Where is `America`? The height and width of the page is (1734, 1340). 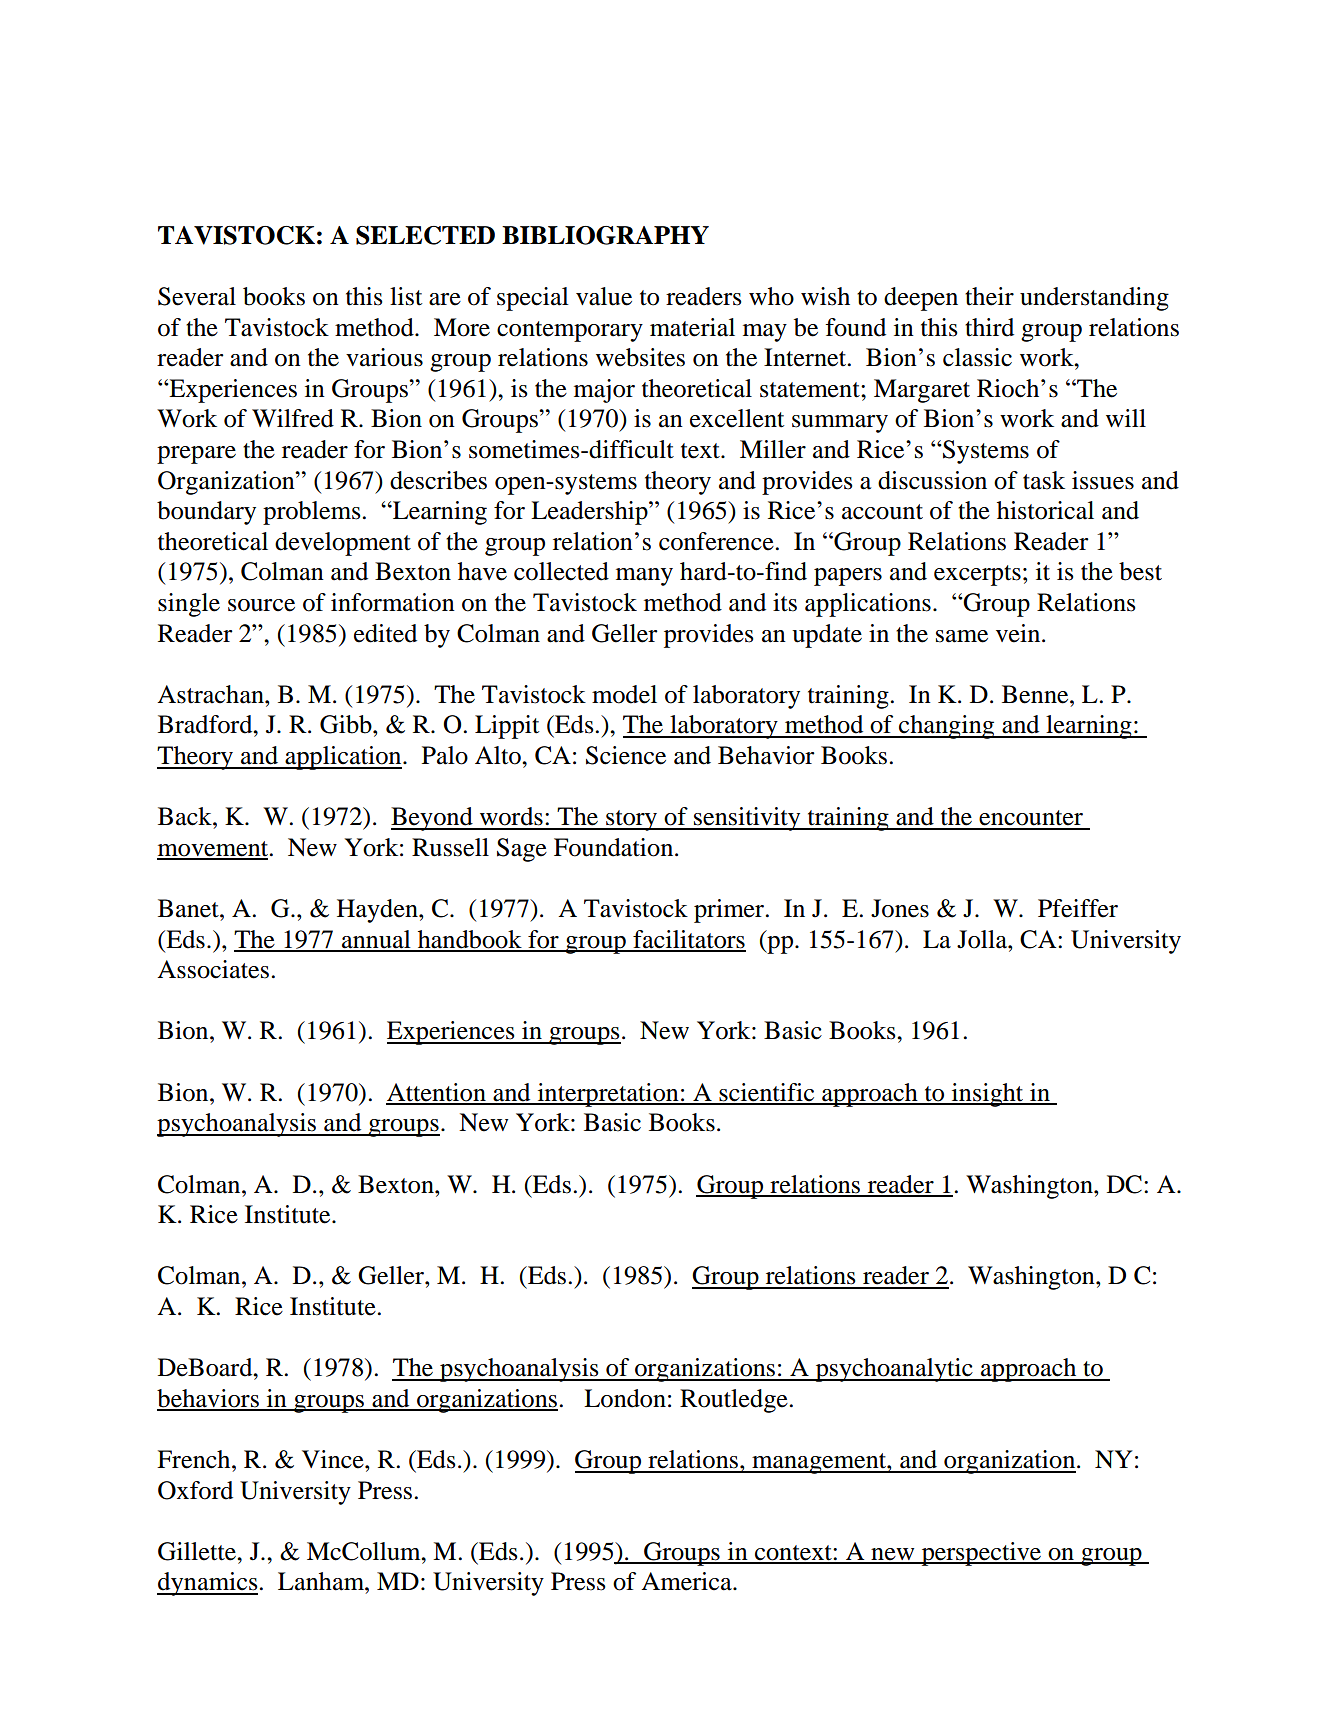
America is located at coordinates (687, 1581).
